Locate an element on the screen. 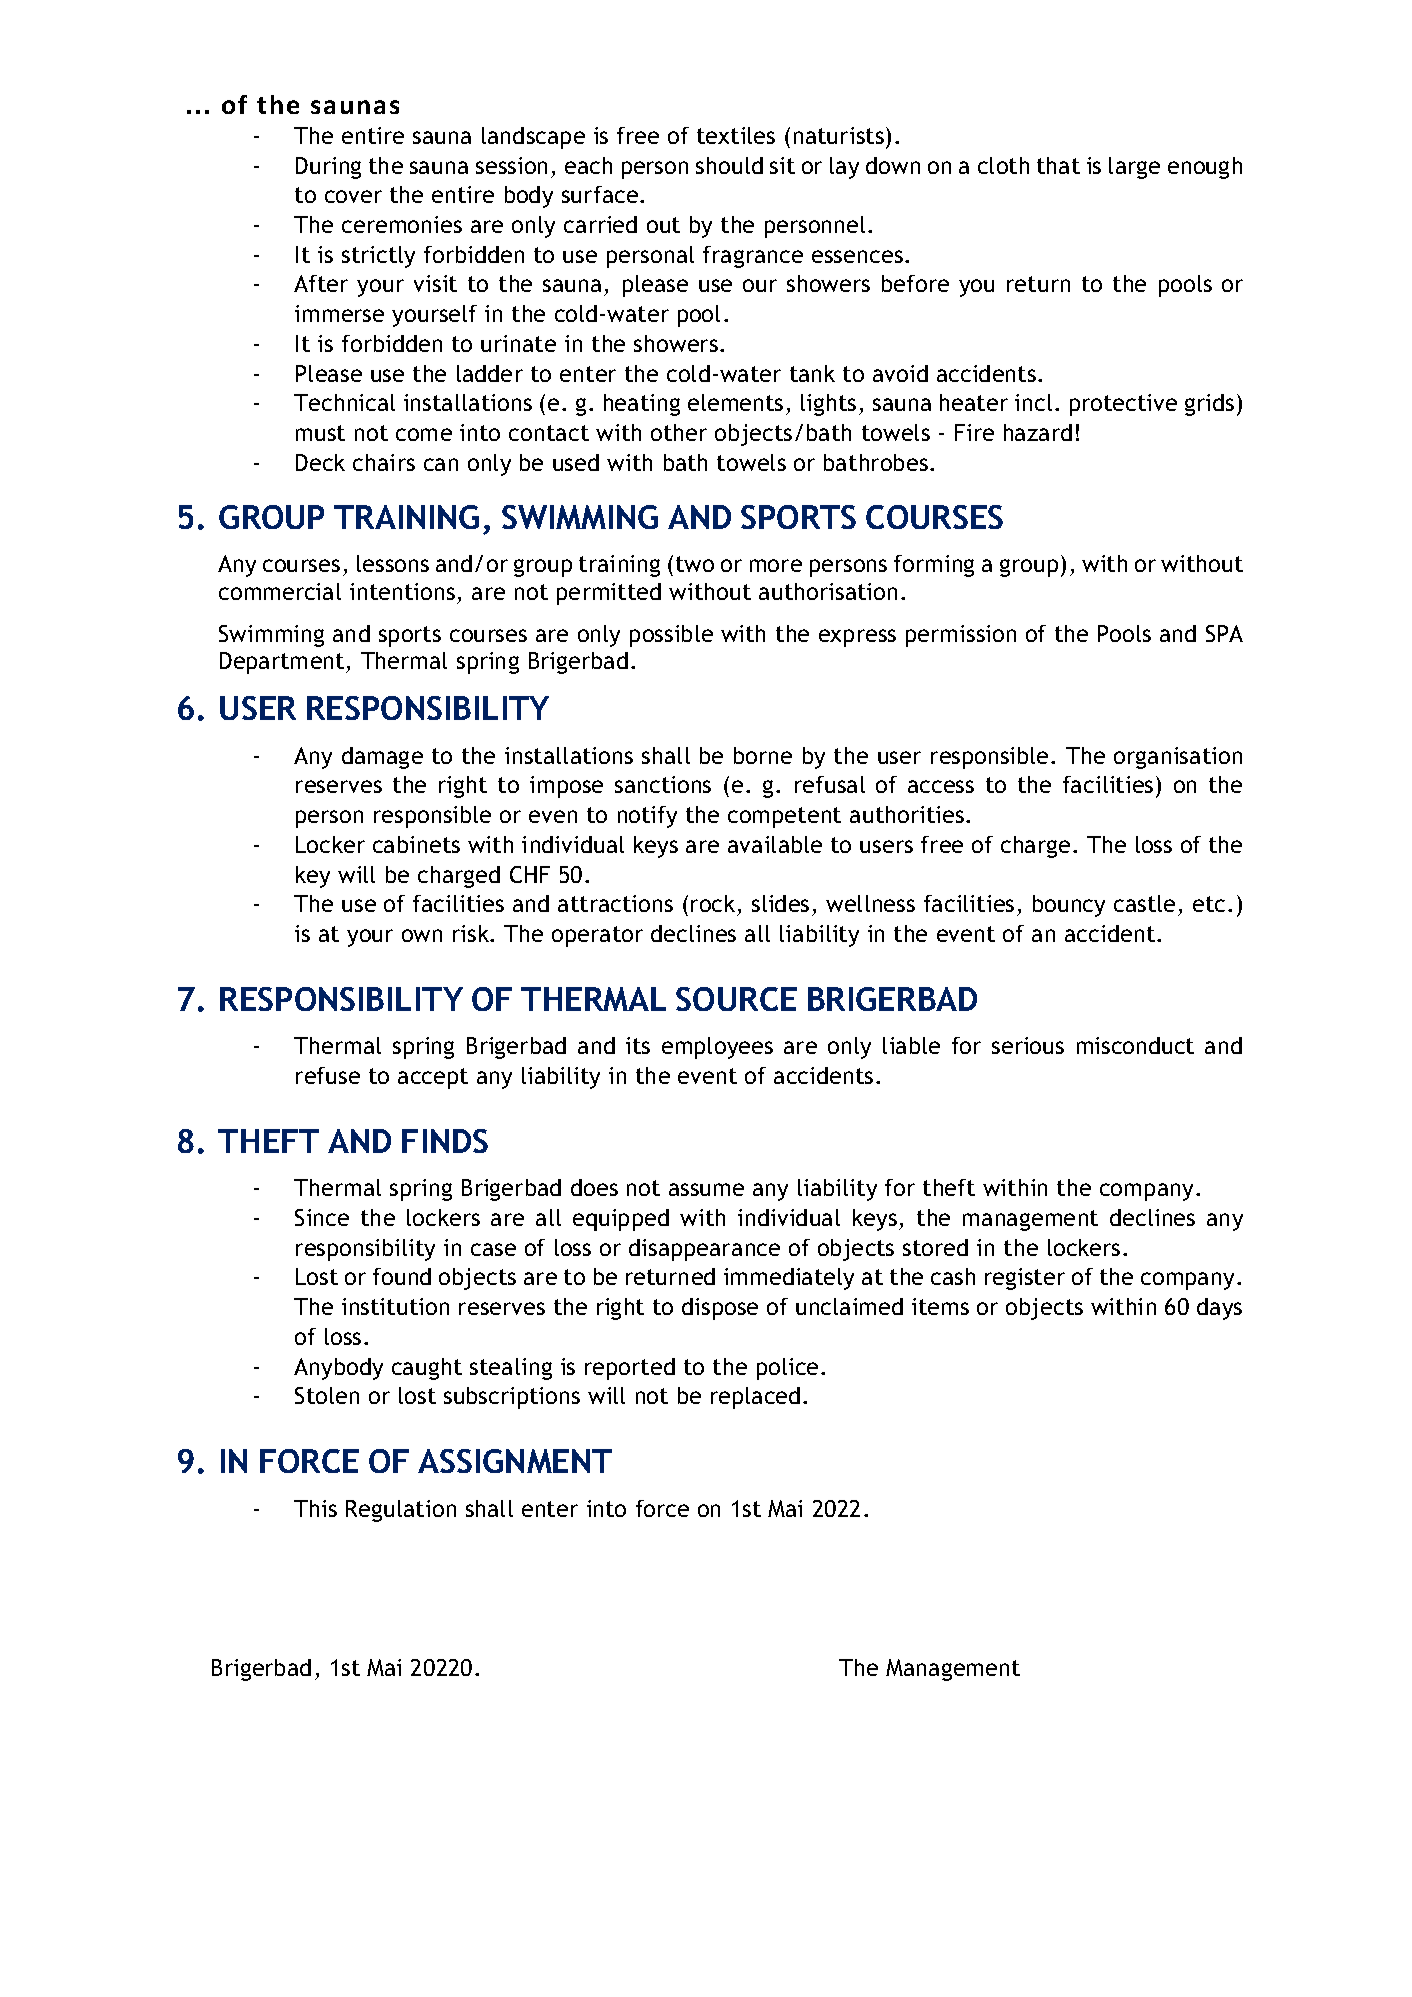 Image resolution: width=1412 pixels, height=1997 pixels. employees is located at coordinates (717, 1048).
